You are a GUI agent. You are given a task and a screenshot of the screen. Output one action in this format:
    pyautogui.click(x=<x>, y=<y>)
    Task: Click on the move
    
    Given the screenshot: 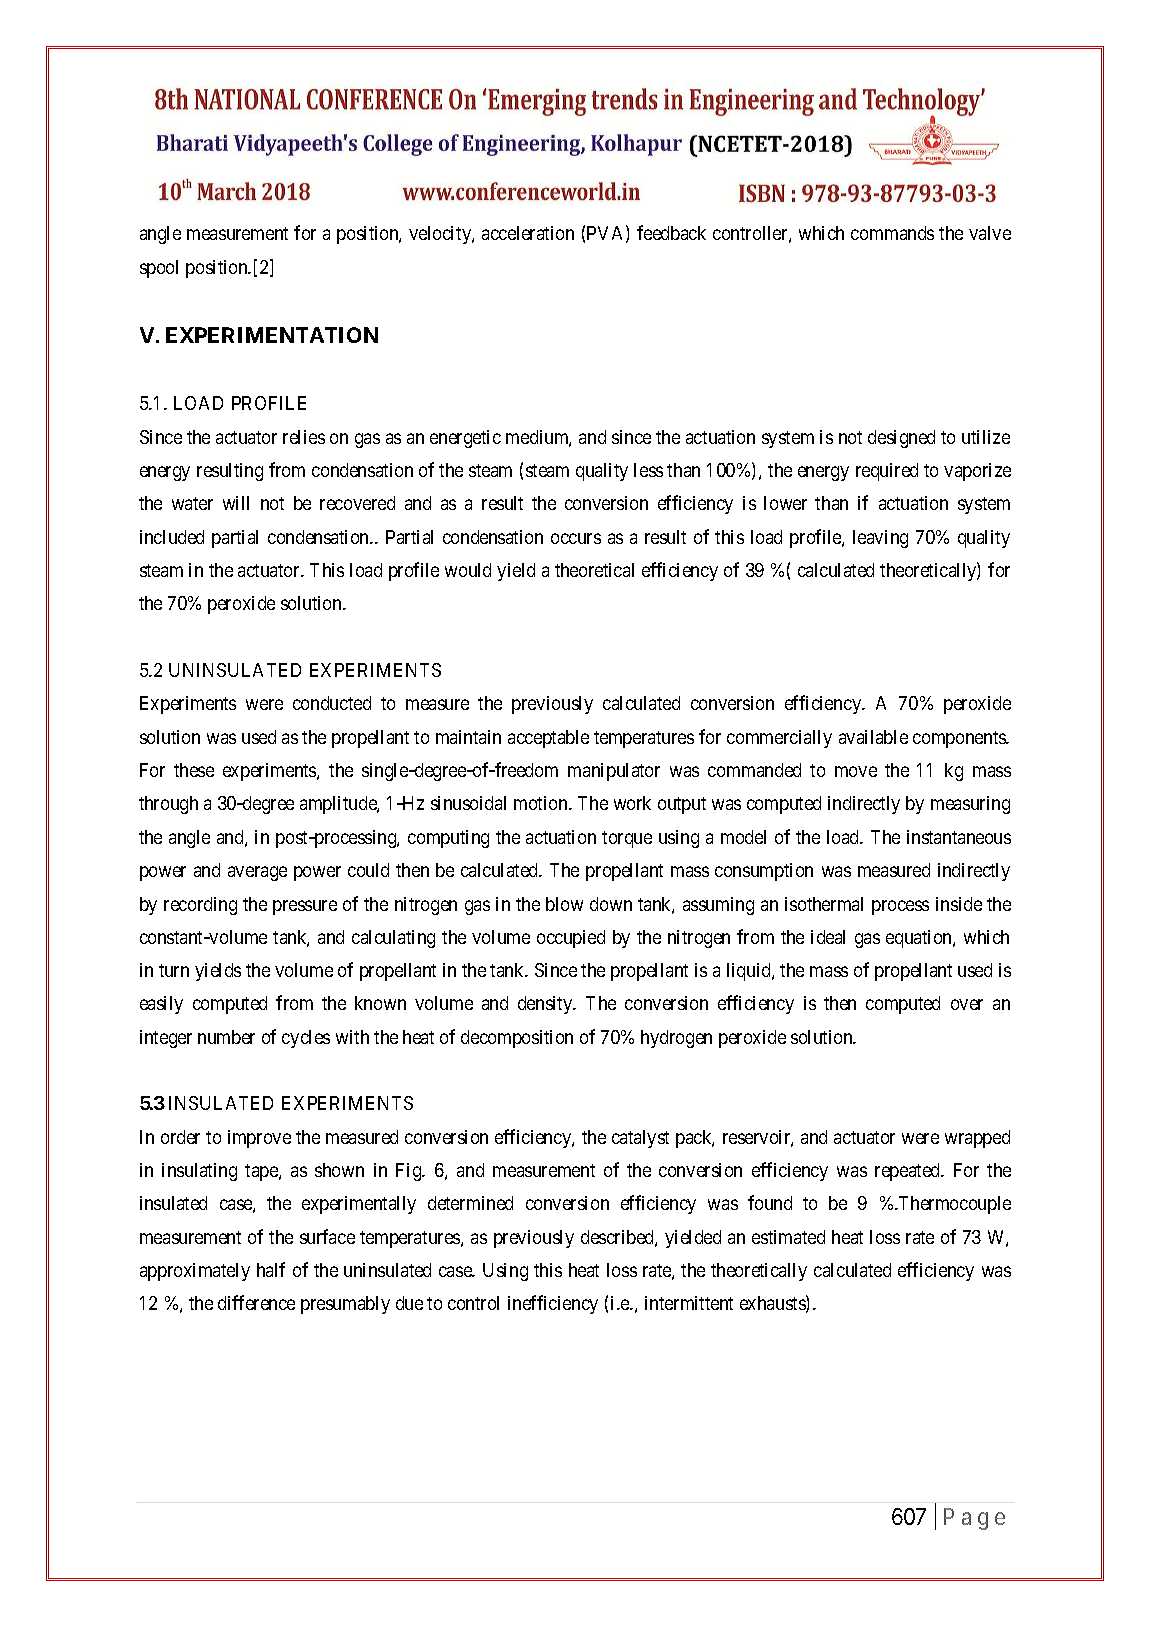 What is the action you would take?
    pyautogui.click(x=856, y=771)
